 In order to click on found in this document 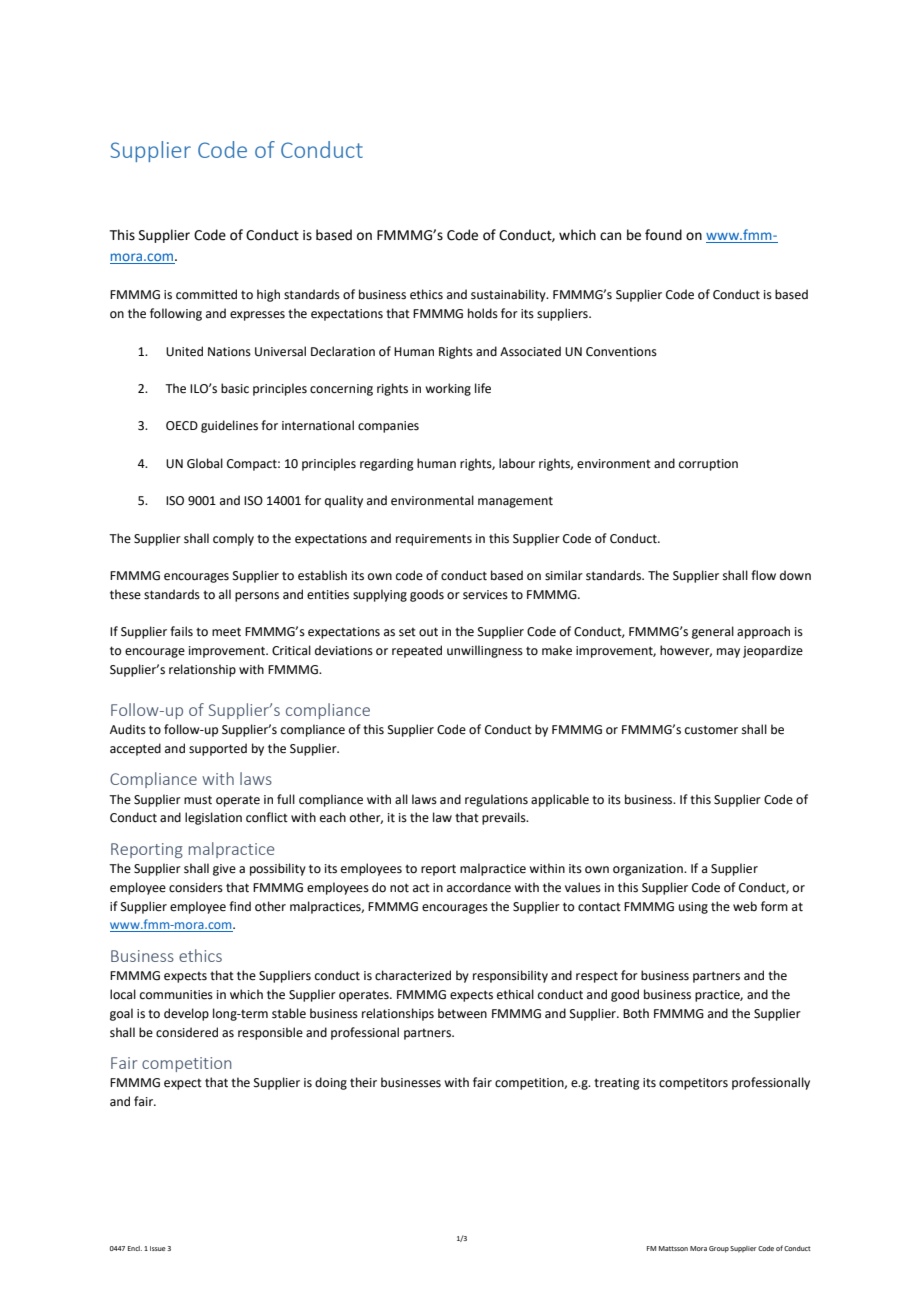, I will do `click(663, 235)`.
